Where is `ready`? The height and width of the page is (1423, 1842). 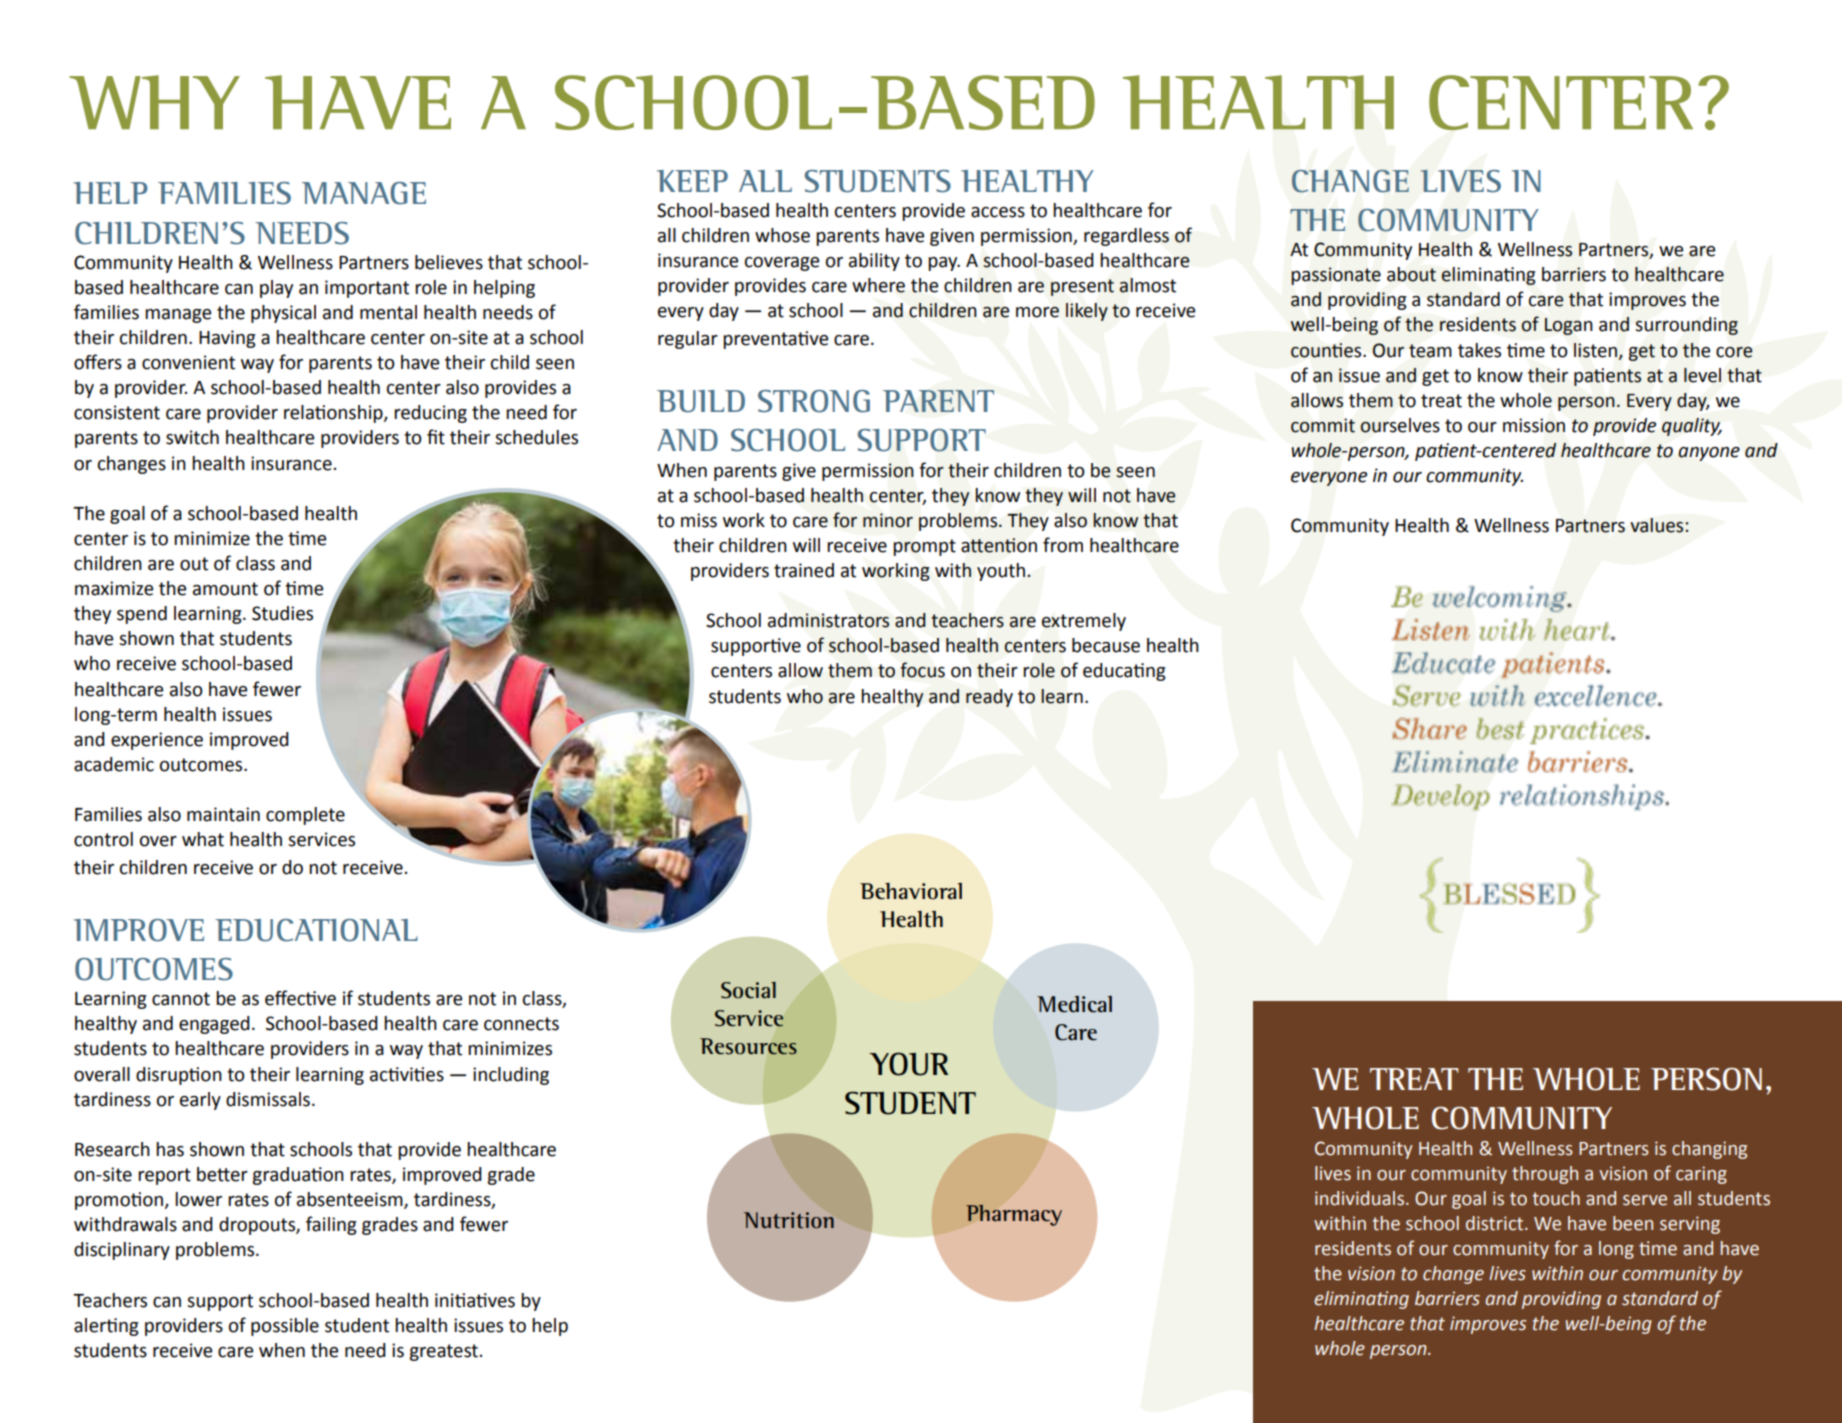 ready is located at coordinates (989, 698).
